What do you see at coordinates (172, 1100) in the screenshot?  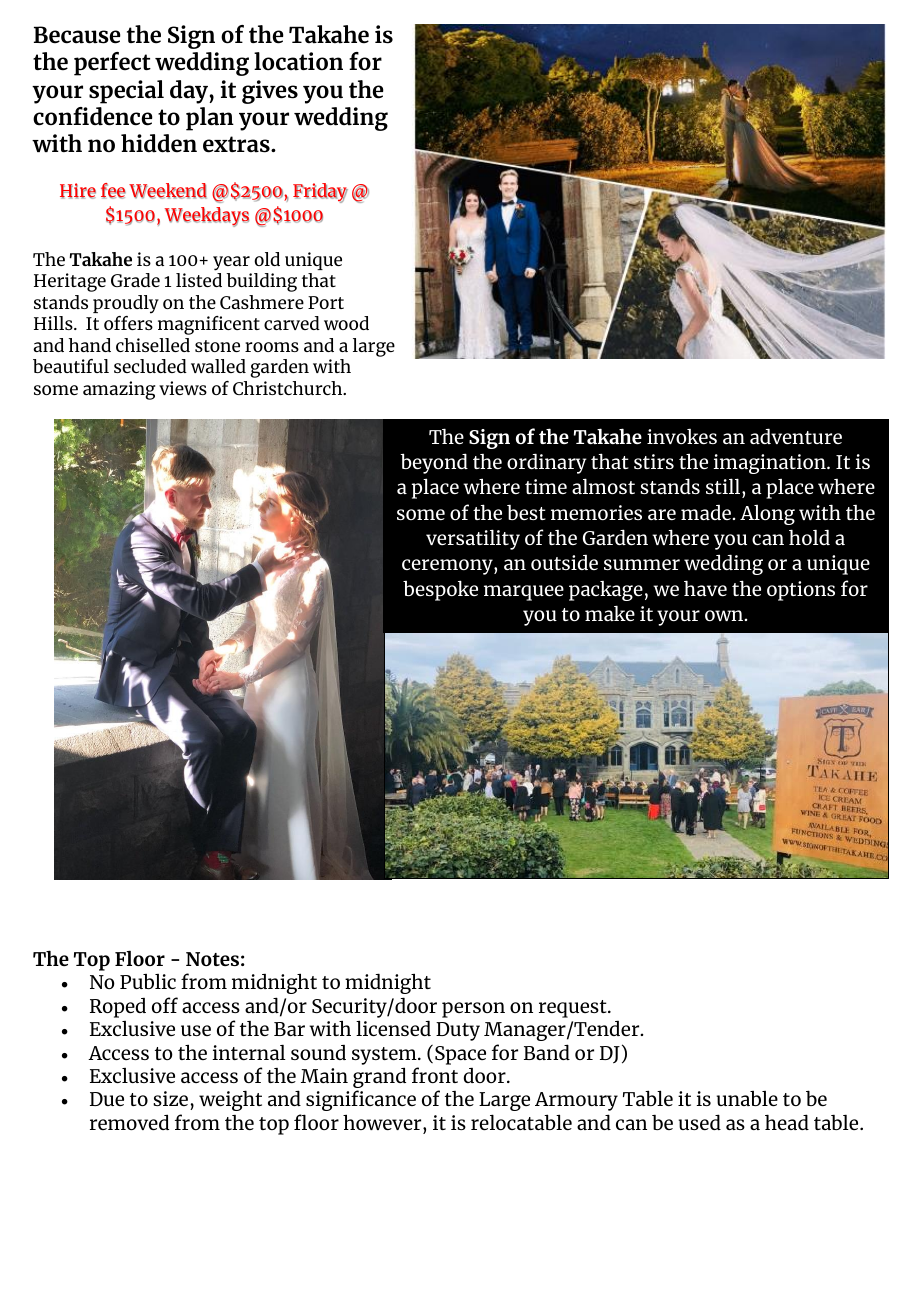 I see `size` at bounding box center [172, 1100].
